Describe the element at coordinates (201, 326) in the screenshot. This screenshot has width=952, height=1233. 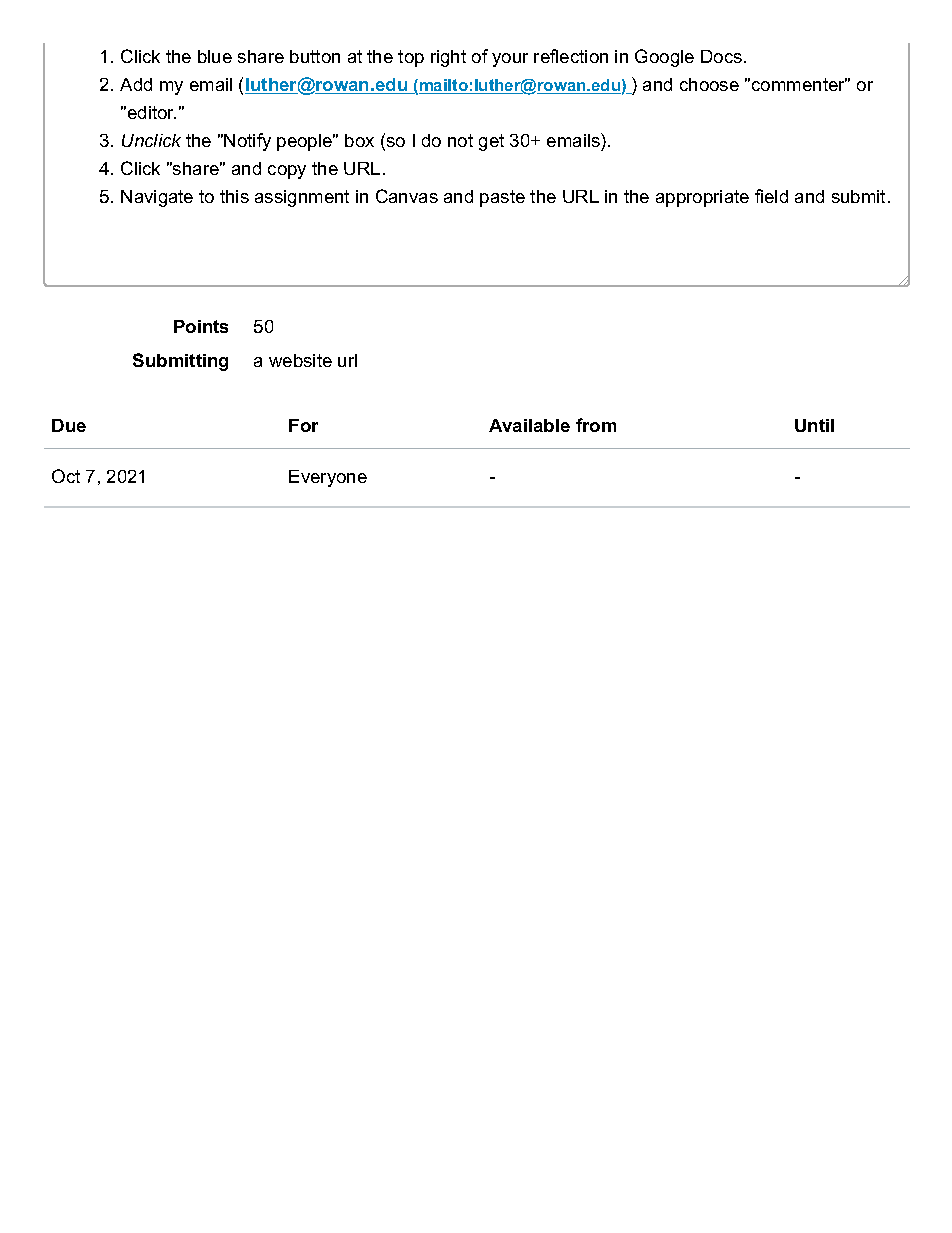
I see `Points` at that location.
